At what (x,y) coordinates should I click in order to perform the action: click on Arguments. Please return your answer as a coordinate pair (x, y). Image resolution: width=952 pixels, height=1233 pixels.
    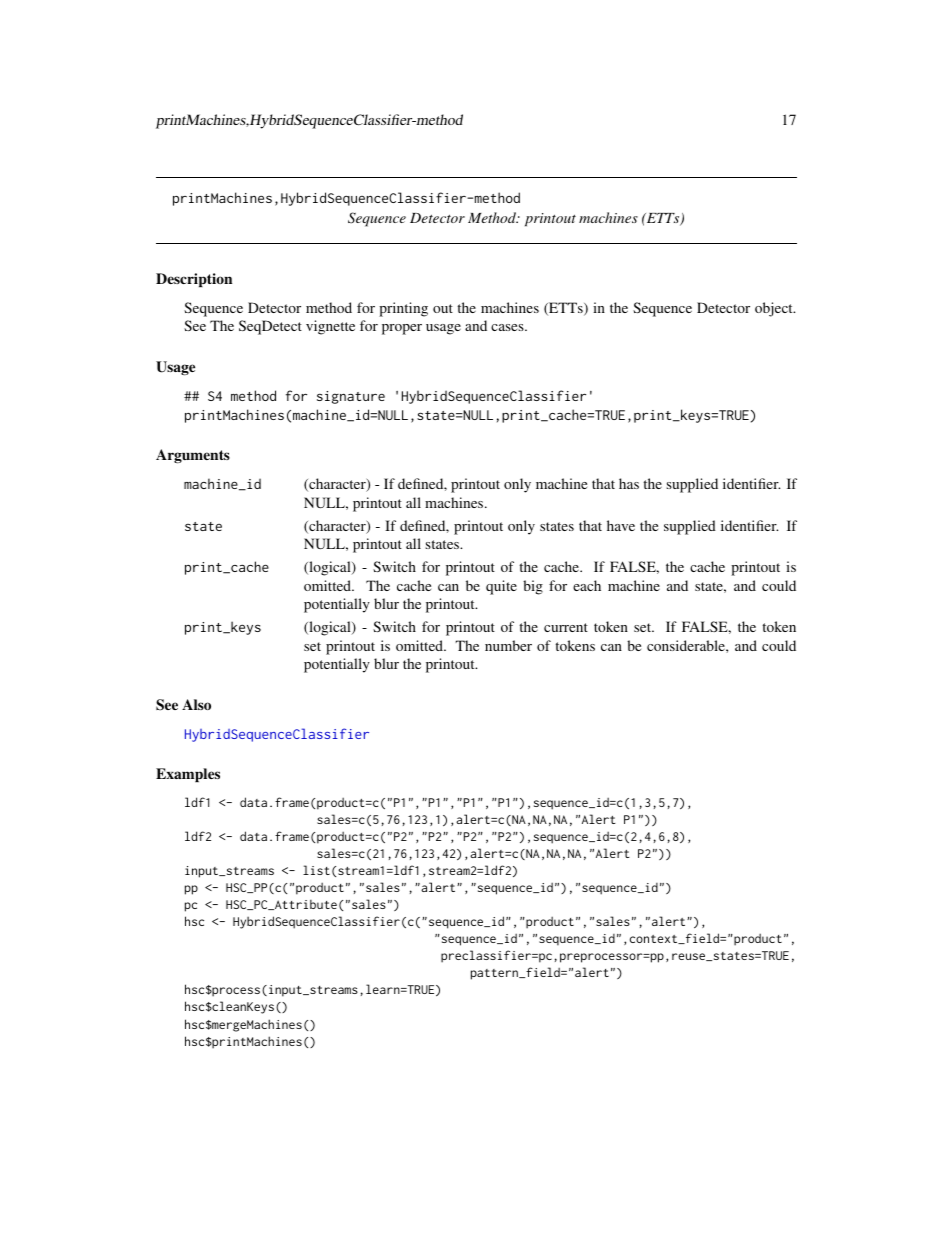
    Looking at the image, I should click on (193, 456).
